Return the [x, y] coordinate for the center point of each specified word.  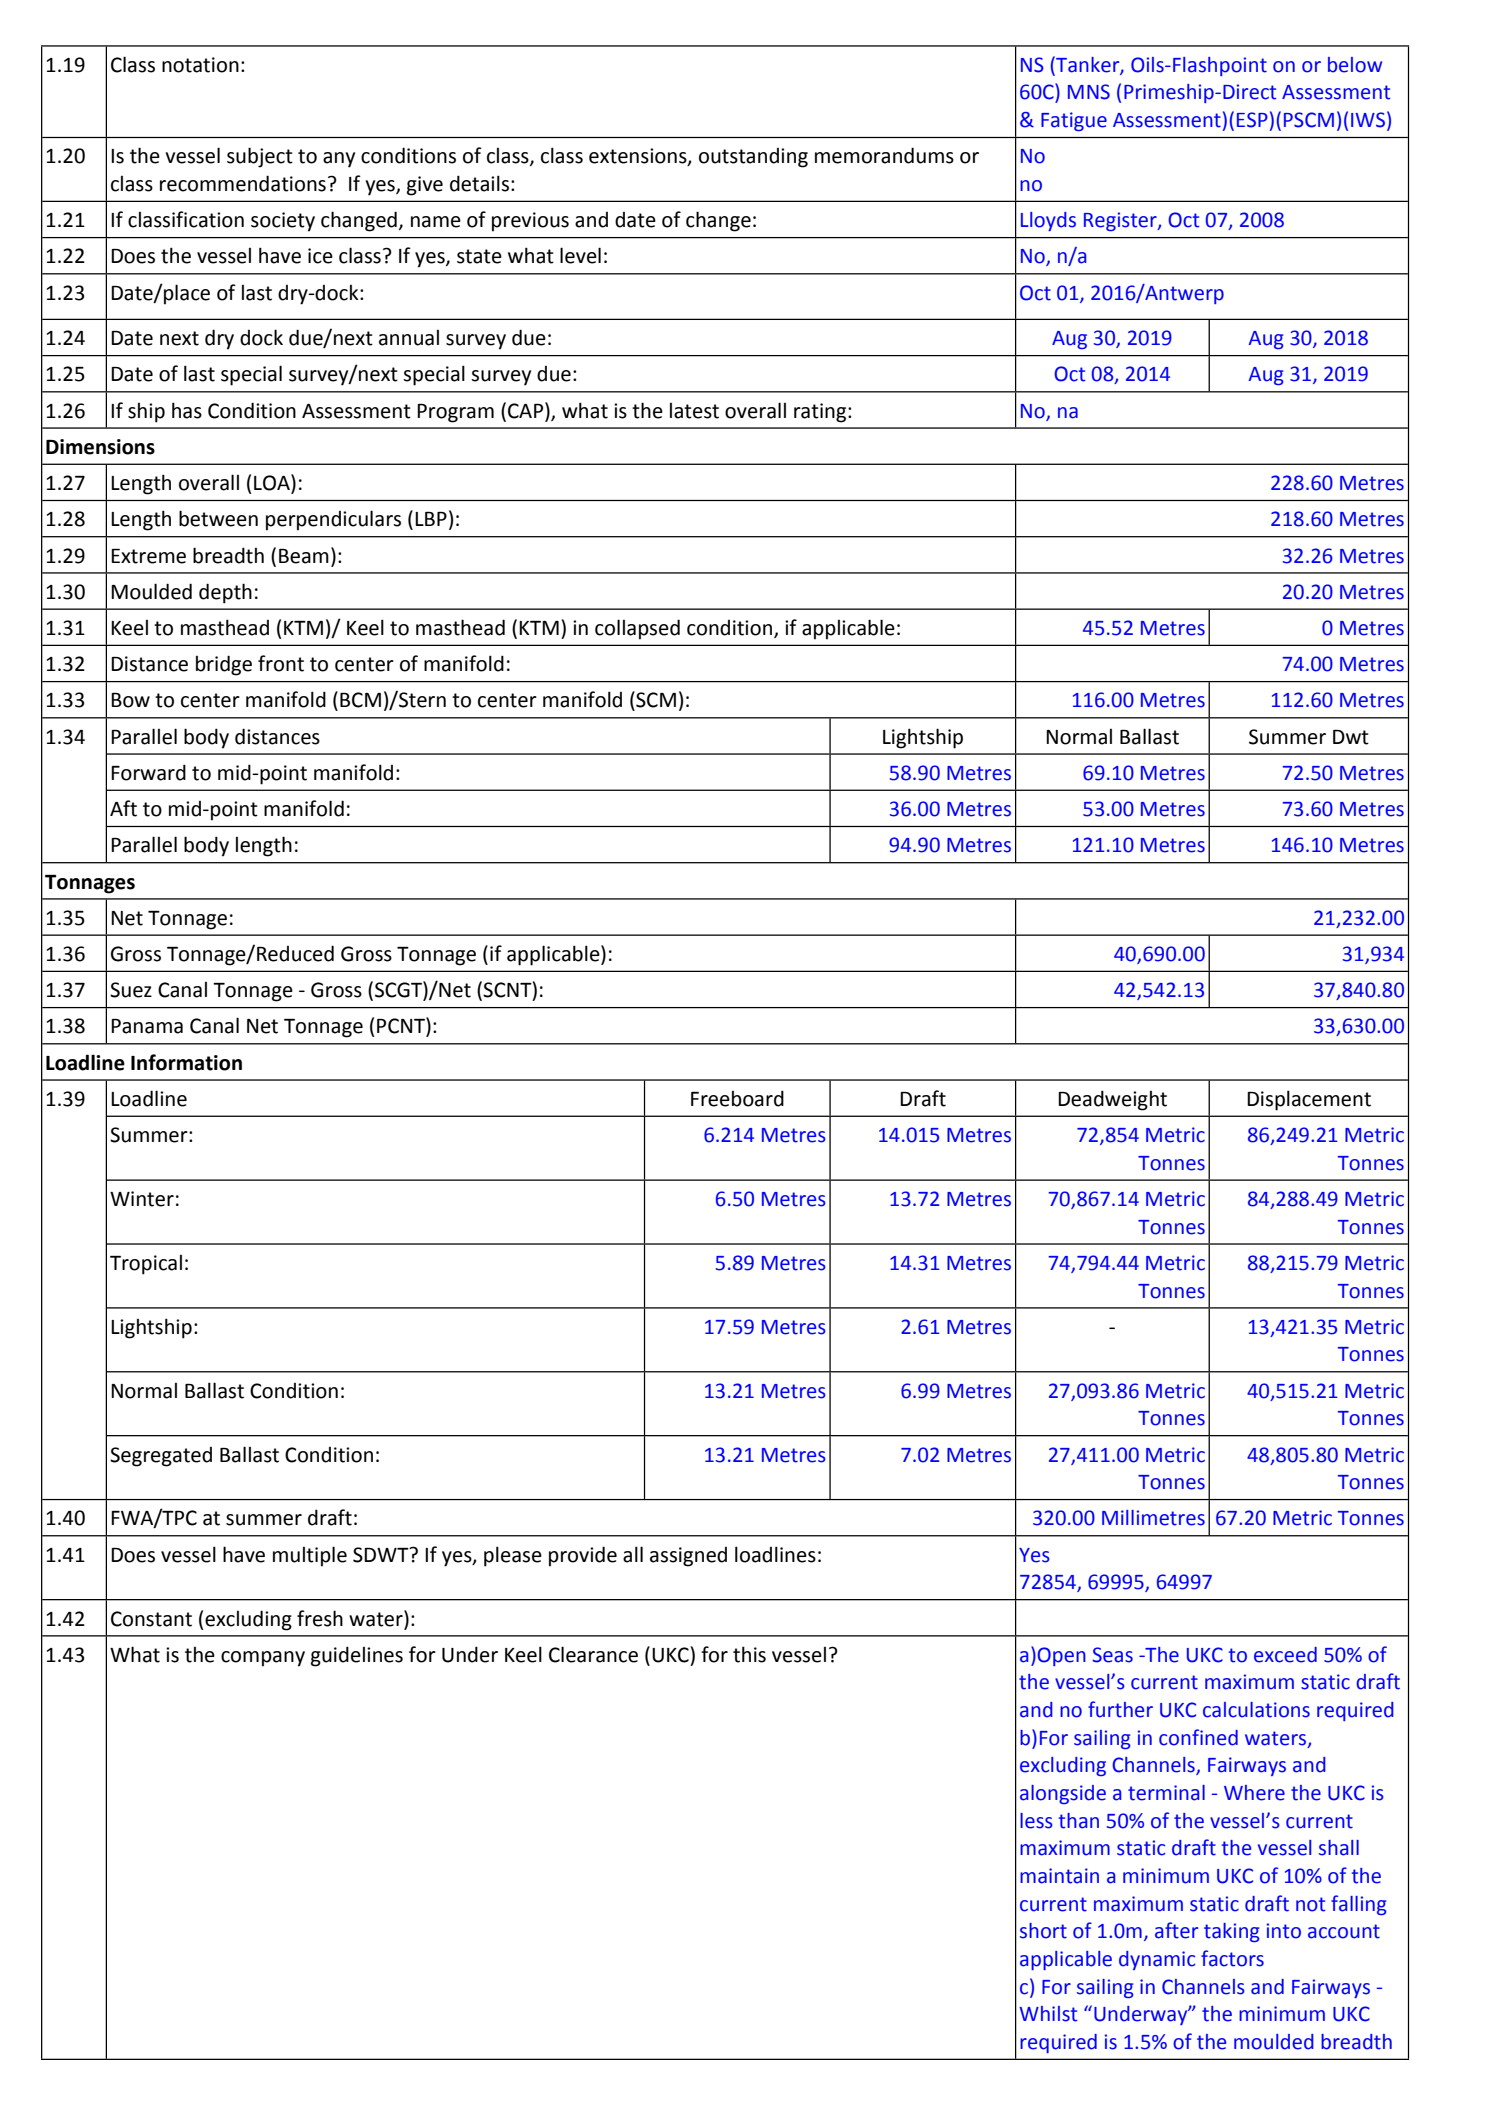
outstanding [753, 158]
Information [186, 1062]
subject [260, 157]
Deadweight [1112, 1100]
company [263, 1659]
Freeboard [737, 1098]
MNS [1089, 92]
